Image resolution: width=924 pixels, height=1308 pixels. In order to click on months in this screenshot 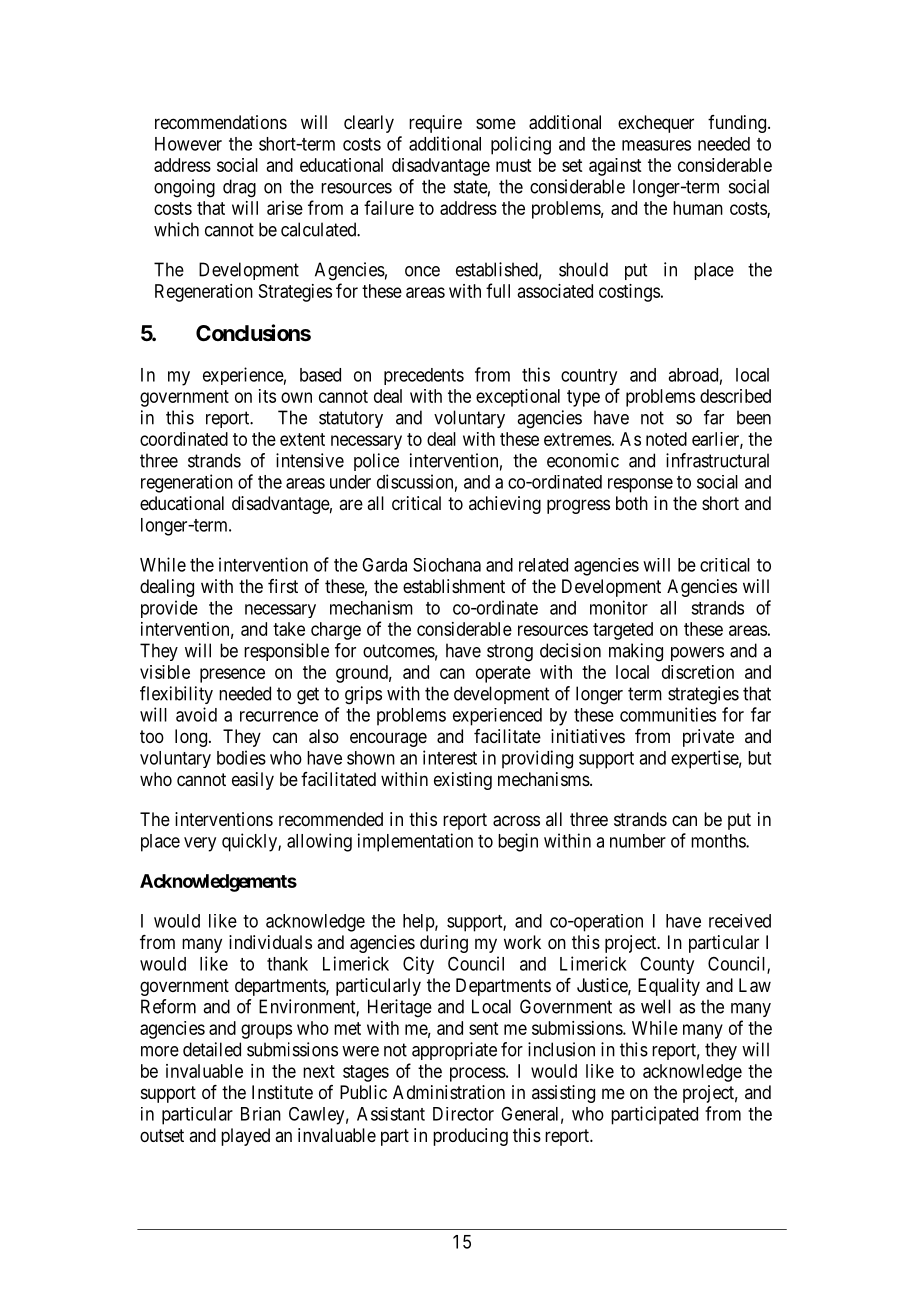, I will do `click(719, 841)`.
